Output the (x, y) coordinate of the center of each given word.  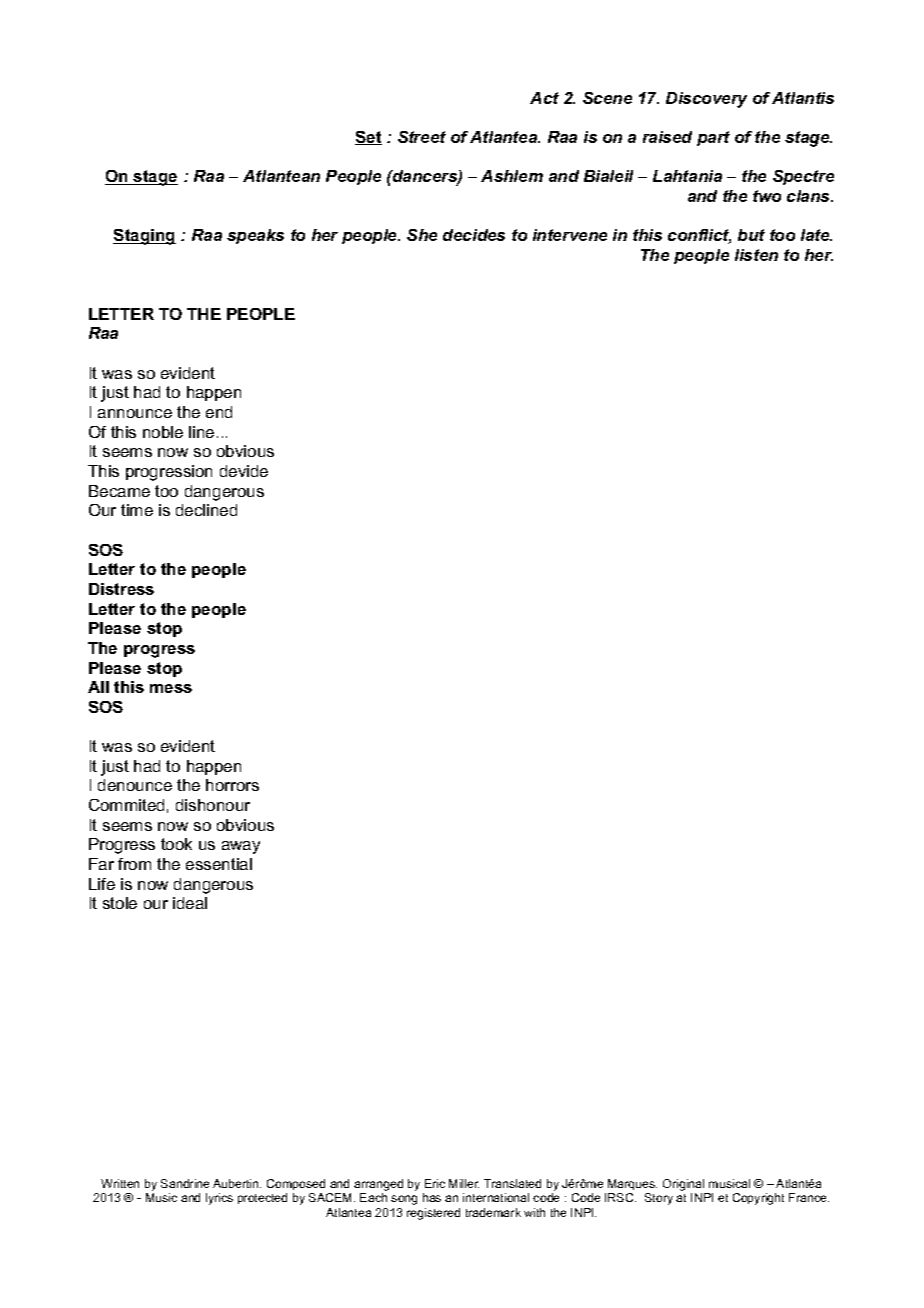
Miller (464, 1183)
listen (756, 255)
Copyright (758, 1199)
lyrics (219, 1199)
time (137, 510)
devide (244, 471)
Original (685, 1186)
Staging (144, 237)
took (176, 844)
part (713, 138)
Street (422, 137)
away (241, 847)
